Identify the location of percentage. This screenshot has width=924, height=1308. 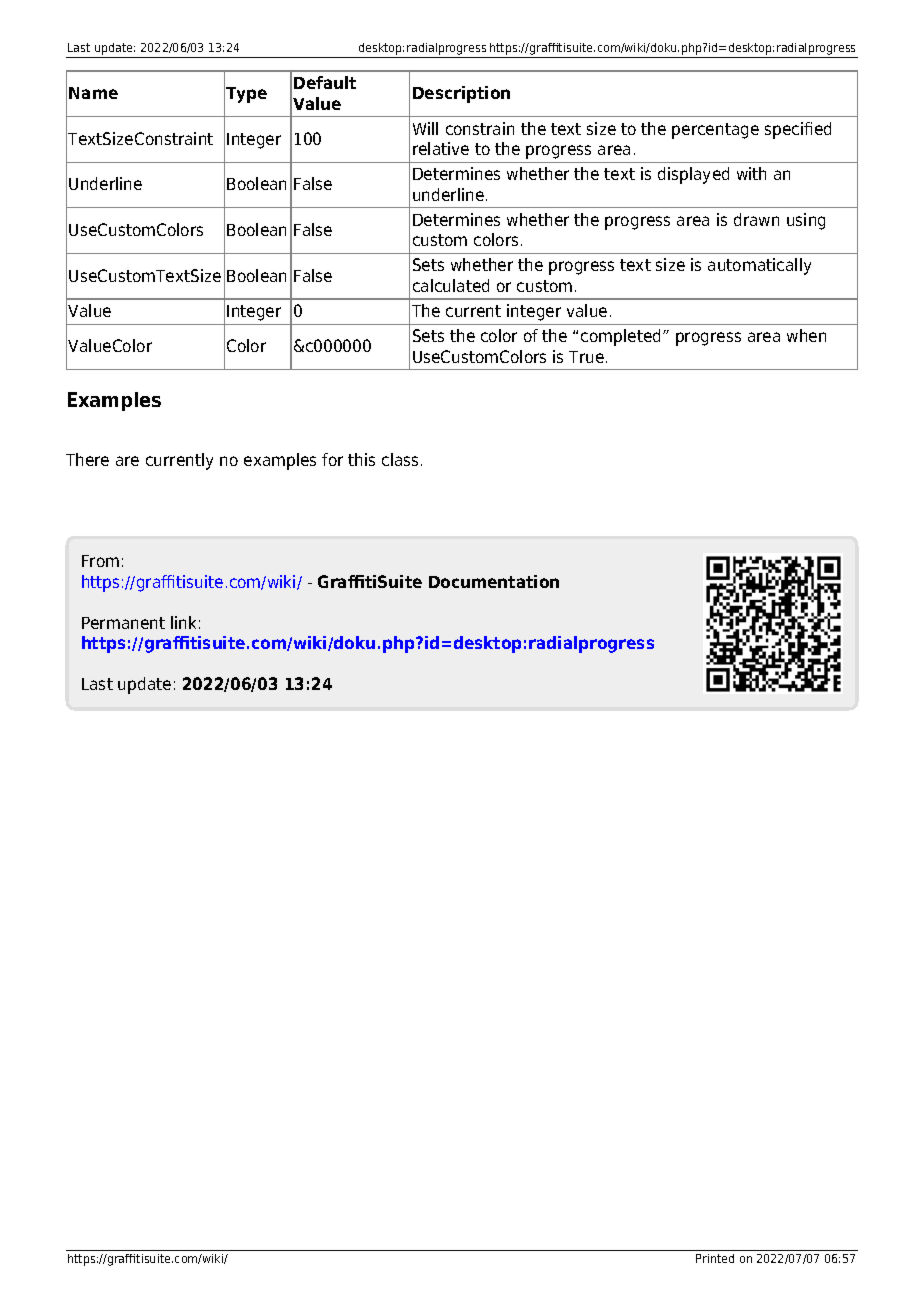
(715, 131).
